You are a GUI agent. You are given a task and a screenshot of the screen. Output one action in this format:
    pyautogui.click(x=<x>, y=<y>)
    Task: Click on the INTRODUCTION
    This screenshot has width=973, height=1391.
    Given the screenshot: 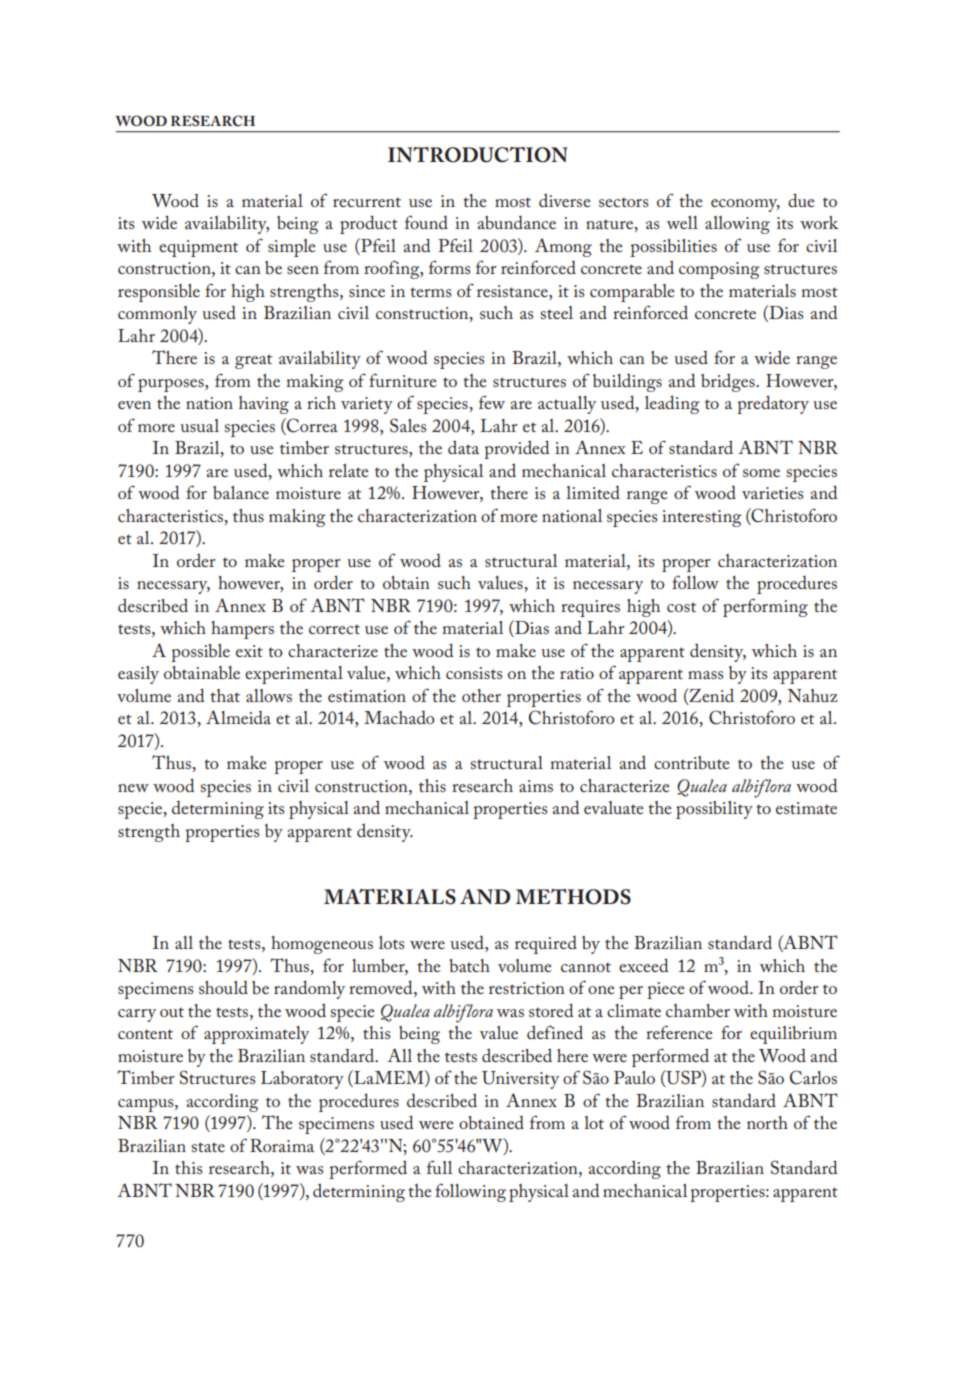 What is the action you would take?
    pyautogui.click(x=478, y=155)
